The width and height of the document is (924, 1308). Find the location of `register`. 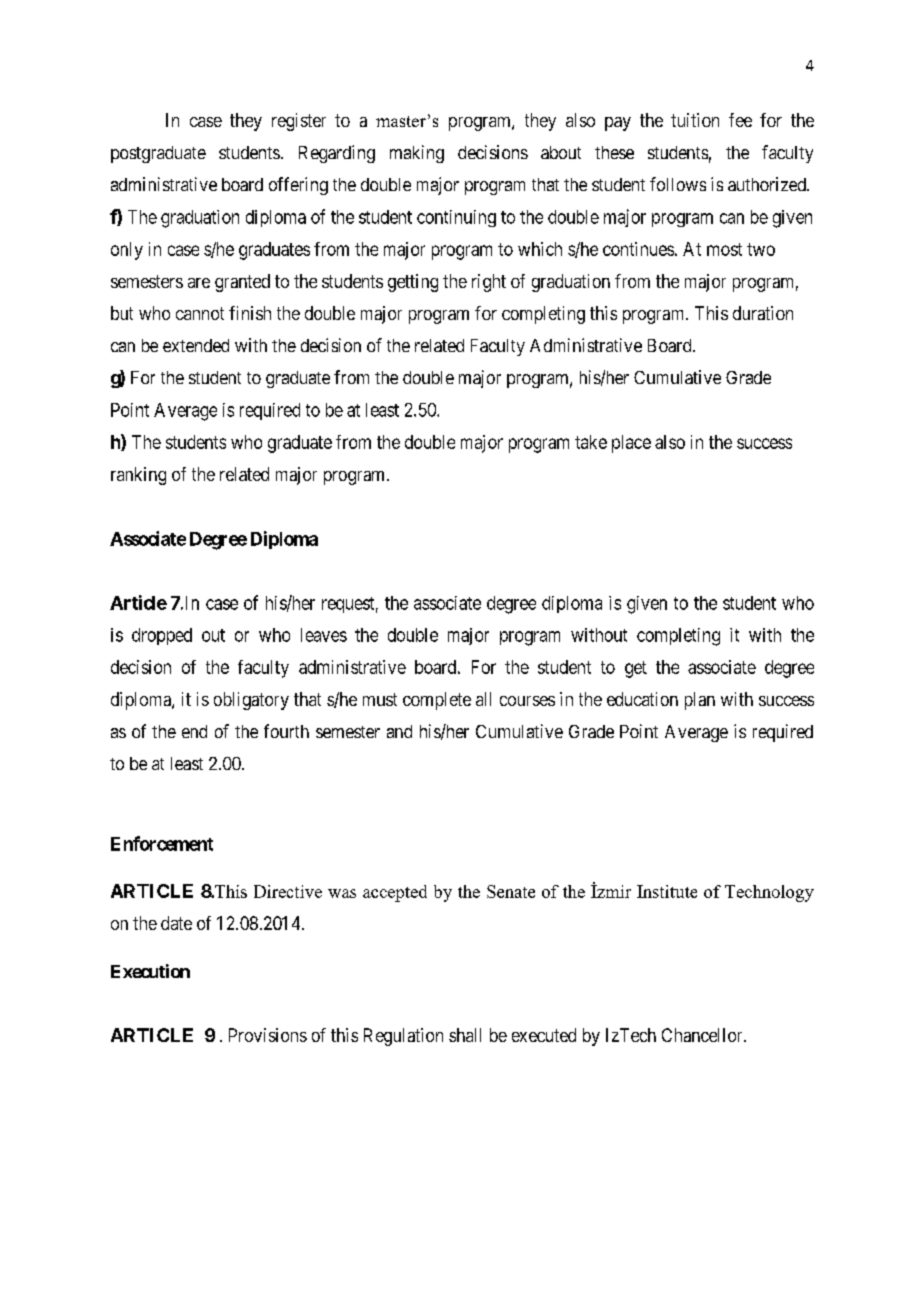

register is located at coordinates (299, 122).
